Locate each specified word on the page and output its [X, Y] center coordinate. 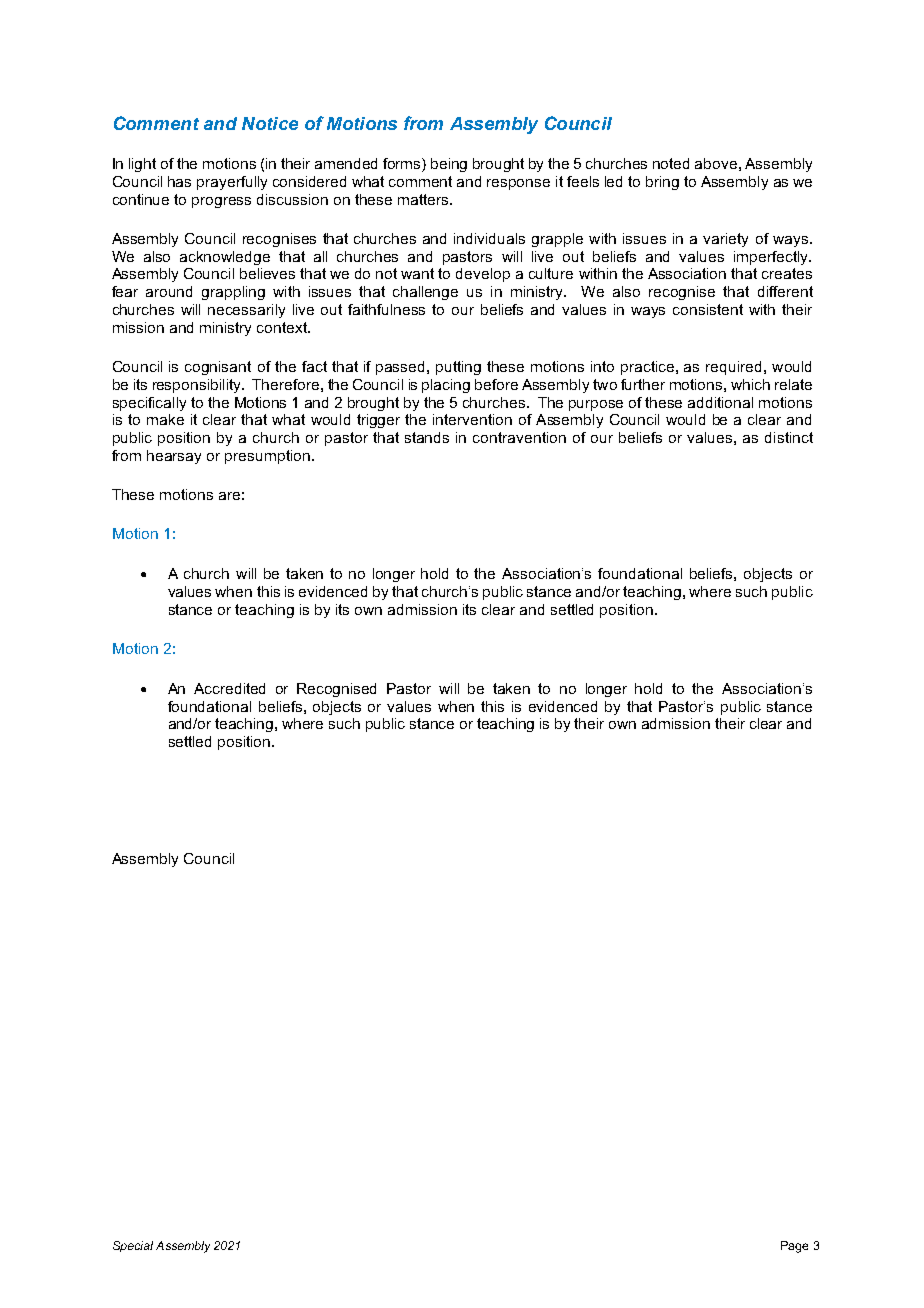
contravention [519, 437]
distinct [789, 437]
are [229, 496]
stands [427, 437]
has [179, 181]
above [716, 163]
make [165, 419]
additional [720, 402]
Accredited [229, 688]
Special [133, 1246]
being [449, 165]
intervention [472, 419]
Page [794, 1247]
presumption [267, 457]
